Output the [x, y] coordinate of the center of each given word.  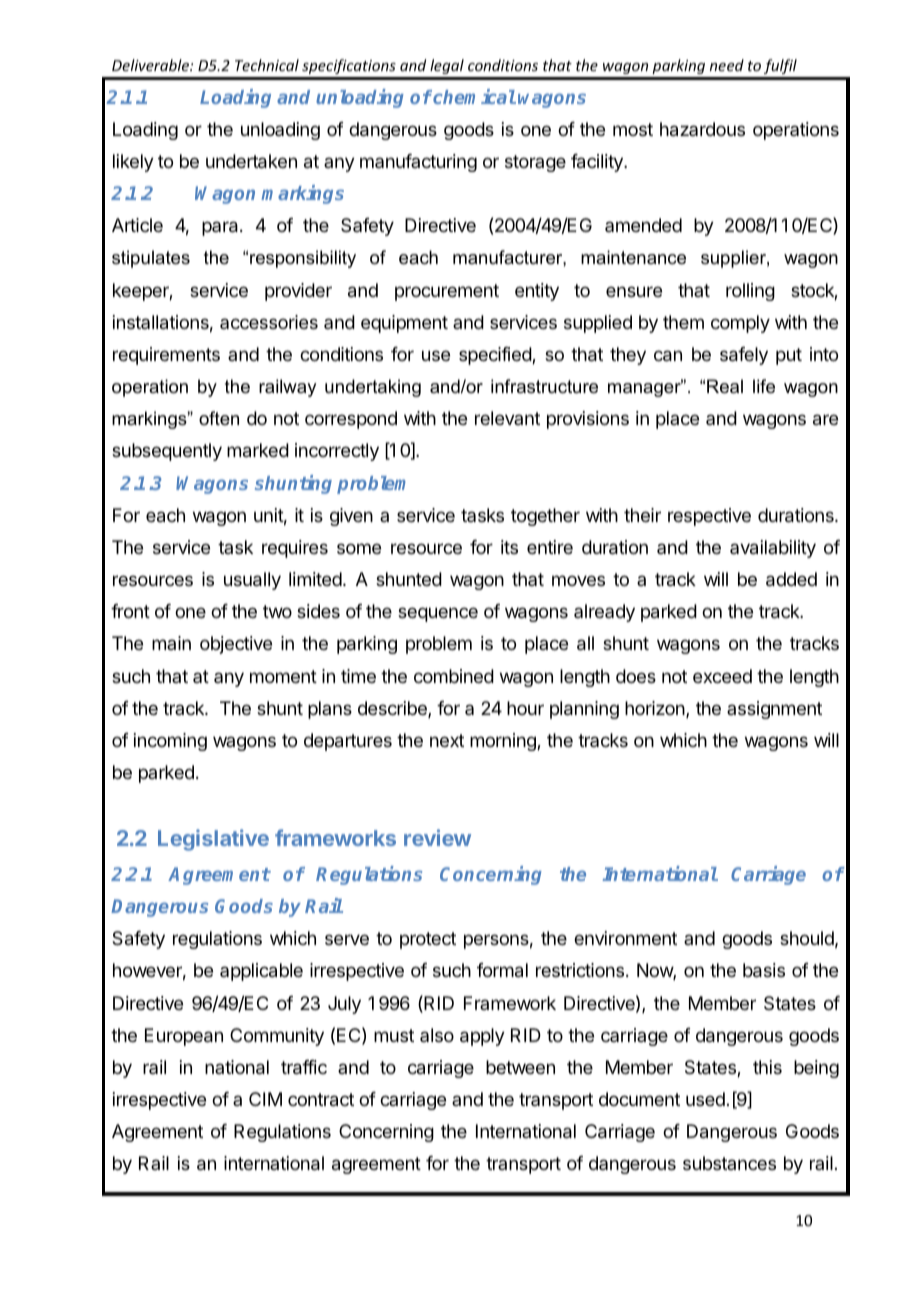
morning [504, 742]
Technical [267, 65]
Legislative [213, 840]
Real [725, 386]
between [520, 1067]
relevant [507, 418]
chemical [473, 96]
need [727, 65]
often [219, 418]
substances [729, 1163]
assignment [774, 710]
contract [321, 1100]
